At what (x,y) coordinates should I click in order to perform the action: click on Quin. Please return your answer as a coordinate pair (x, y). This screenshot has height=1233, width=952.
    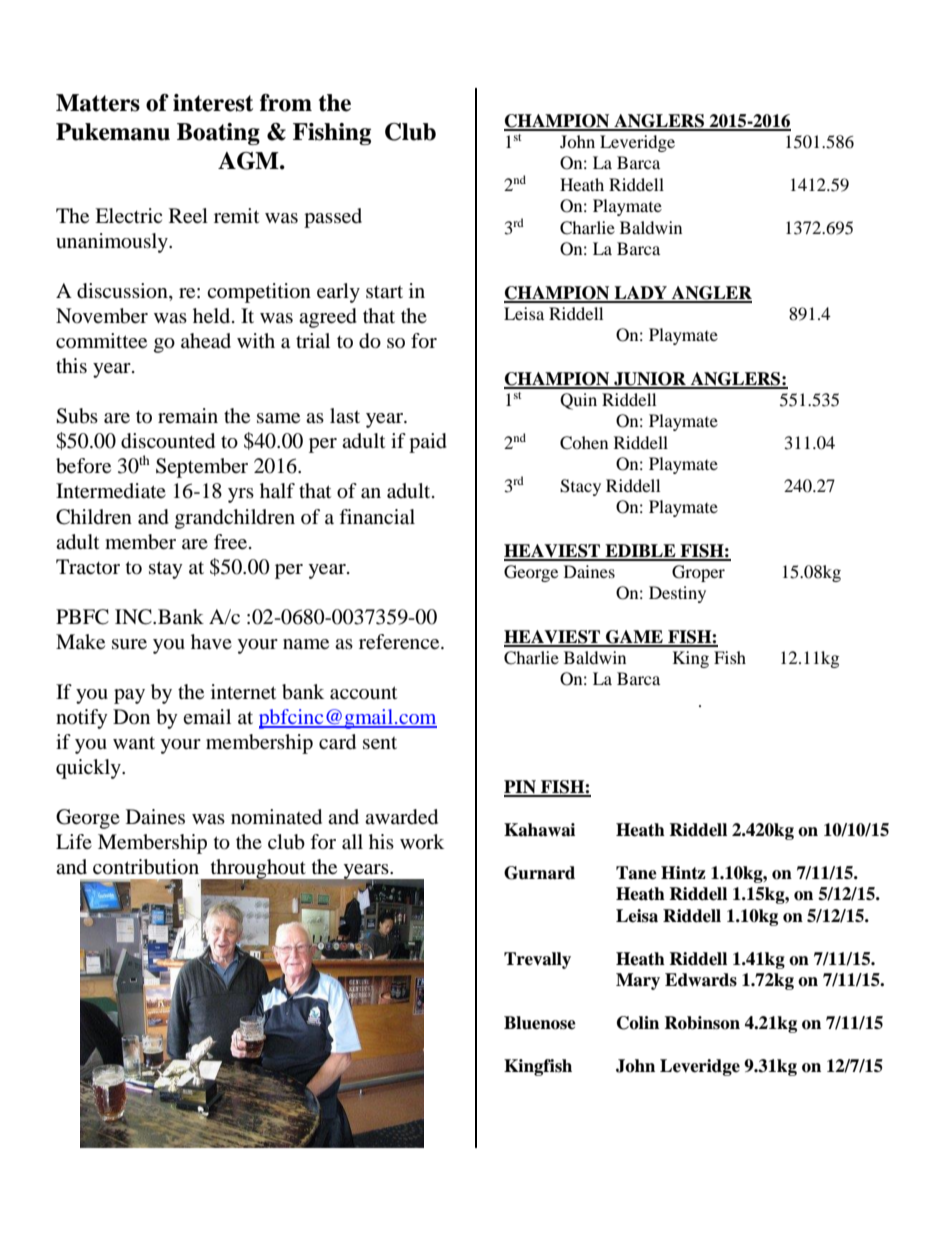
    Looking at the image, I should click on (578, 401).
